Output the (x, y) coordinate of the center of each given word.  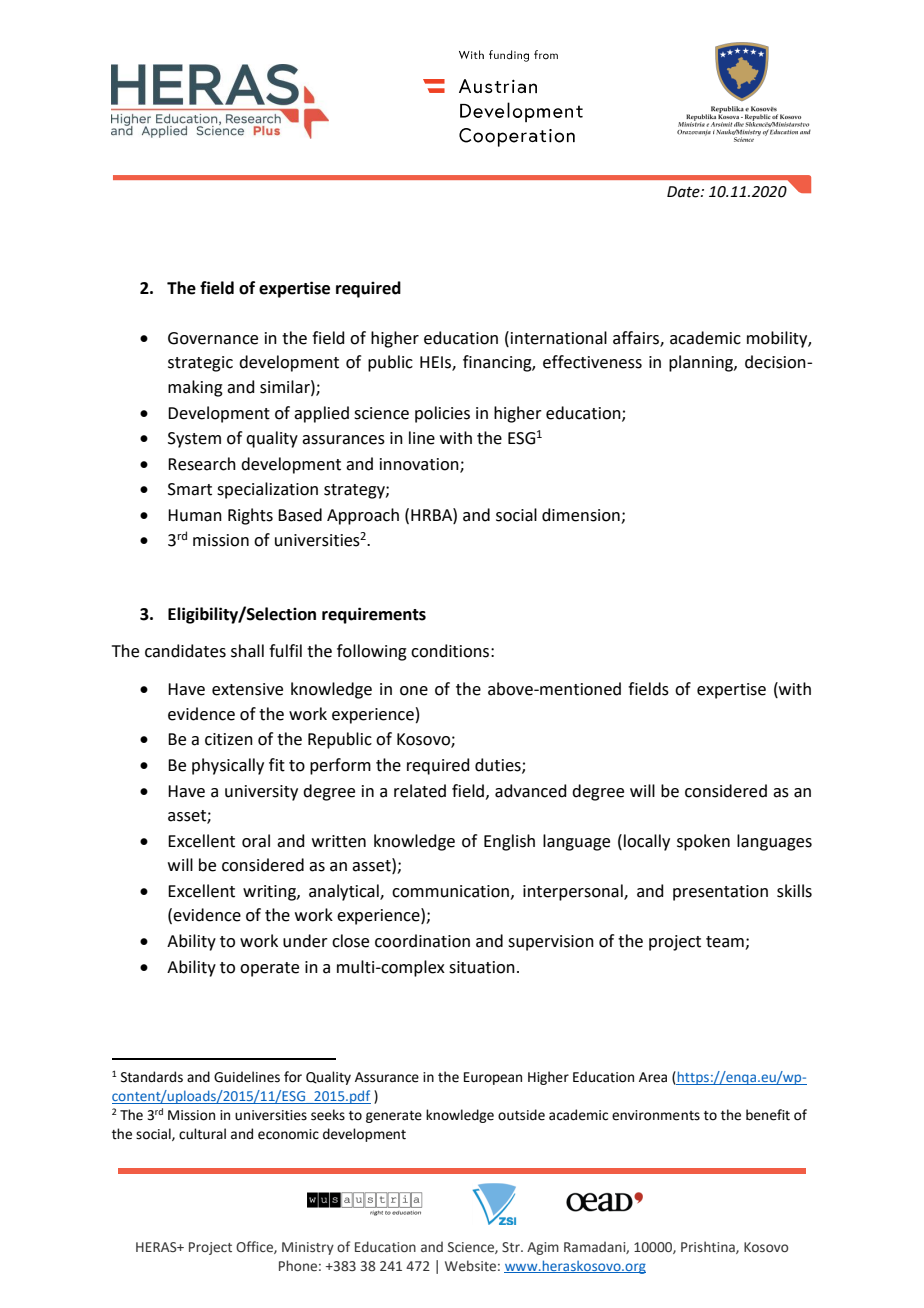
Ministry (308, 1248)
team (726, 943)
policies (442, 414)
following (372, 652)
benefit (768, 1115)
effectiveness (592, 362)
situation (482, 967)
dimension (581, 515)
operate (269, 969)
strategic (200, 364)
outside (521, 1115)
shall (247, 651)
